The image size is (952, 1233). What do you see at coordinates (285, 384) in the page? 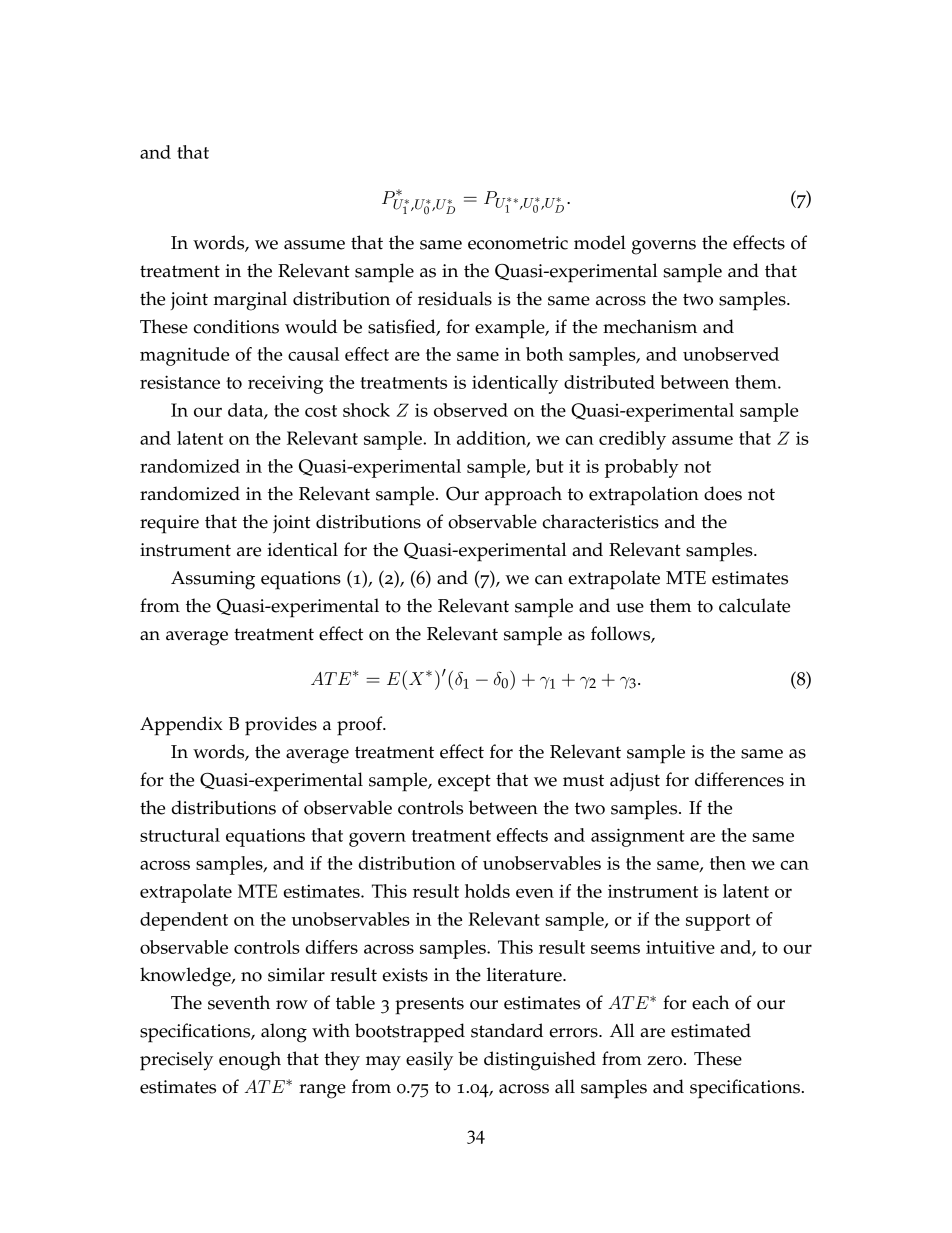
I see `receiving` at bounding box center [285, 384].
